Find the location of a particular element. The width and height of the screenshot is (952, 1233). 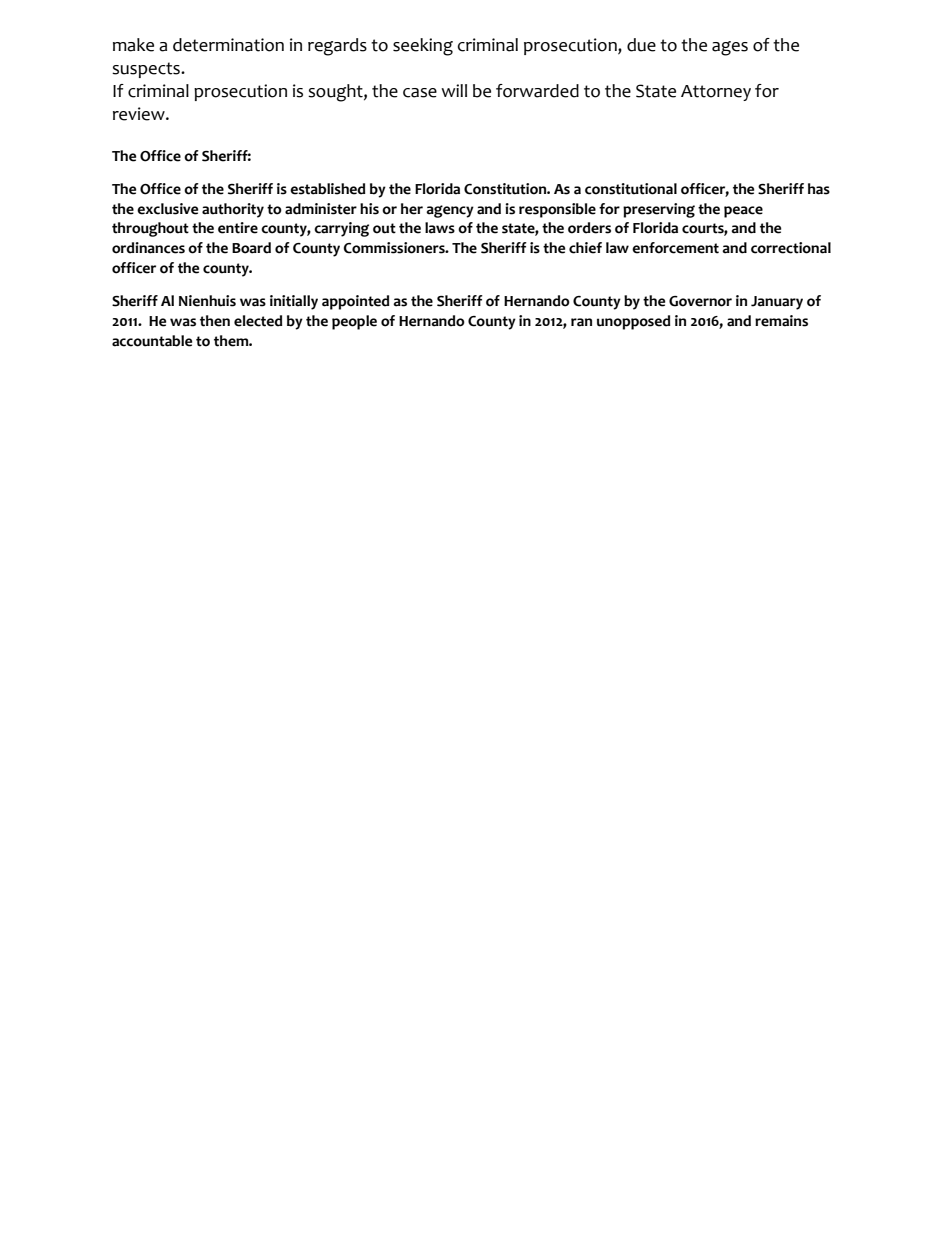

seeking is located at coordinates (423, 47).
